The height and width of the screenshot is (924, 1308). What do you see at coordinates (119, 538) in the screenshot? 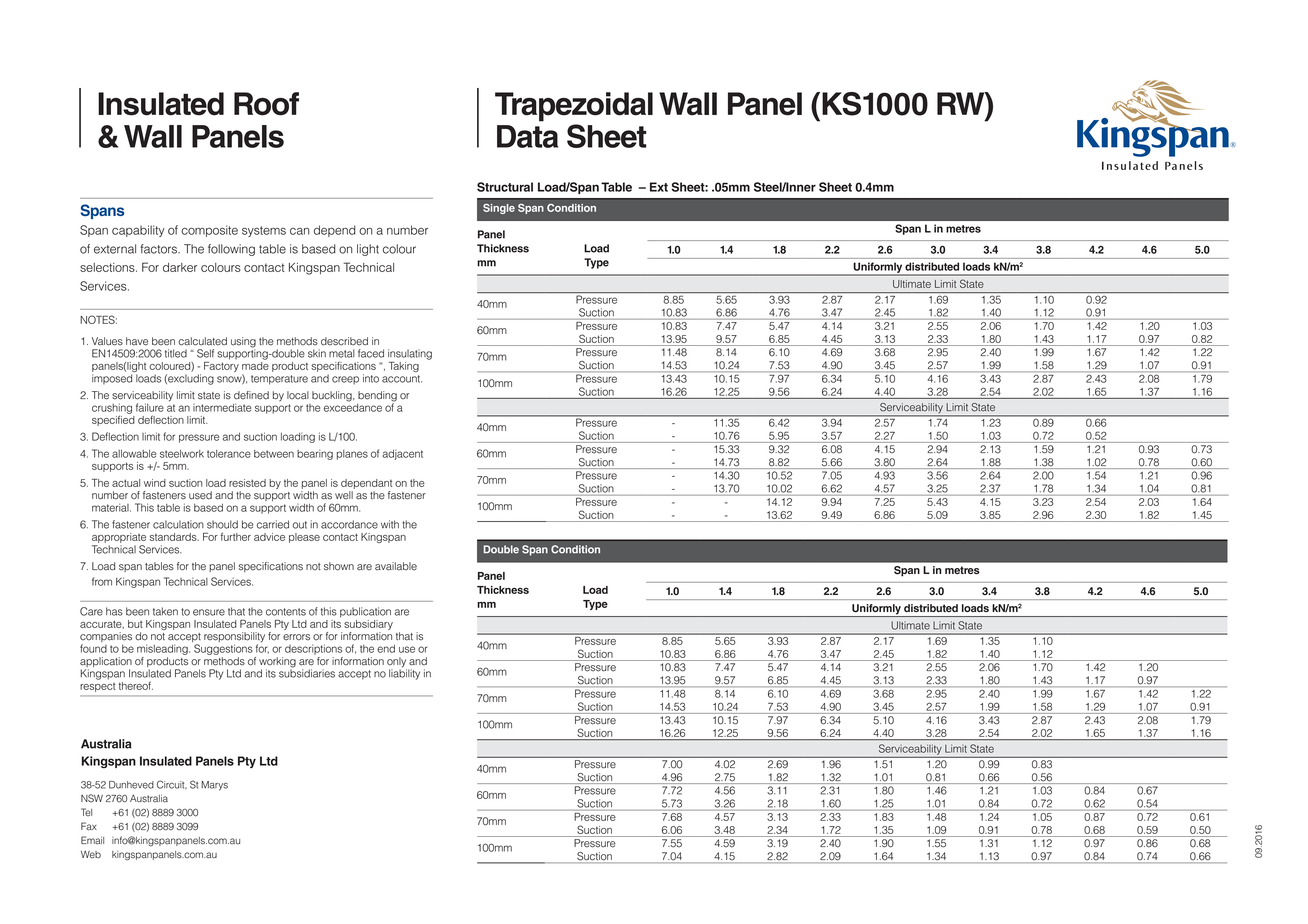
I see `appropriate` at bounding box center [119, 538].
